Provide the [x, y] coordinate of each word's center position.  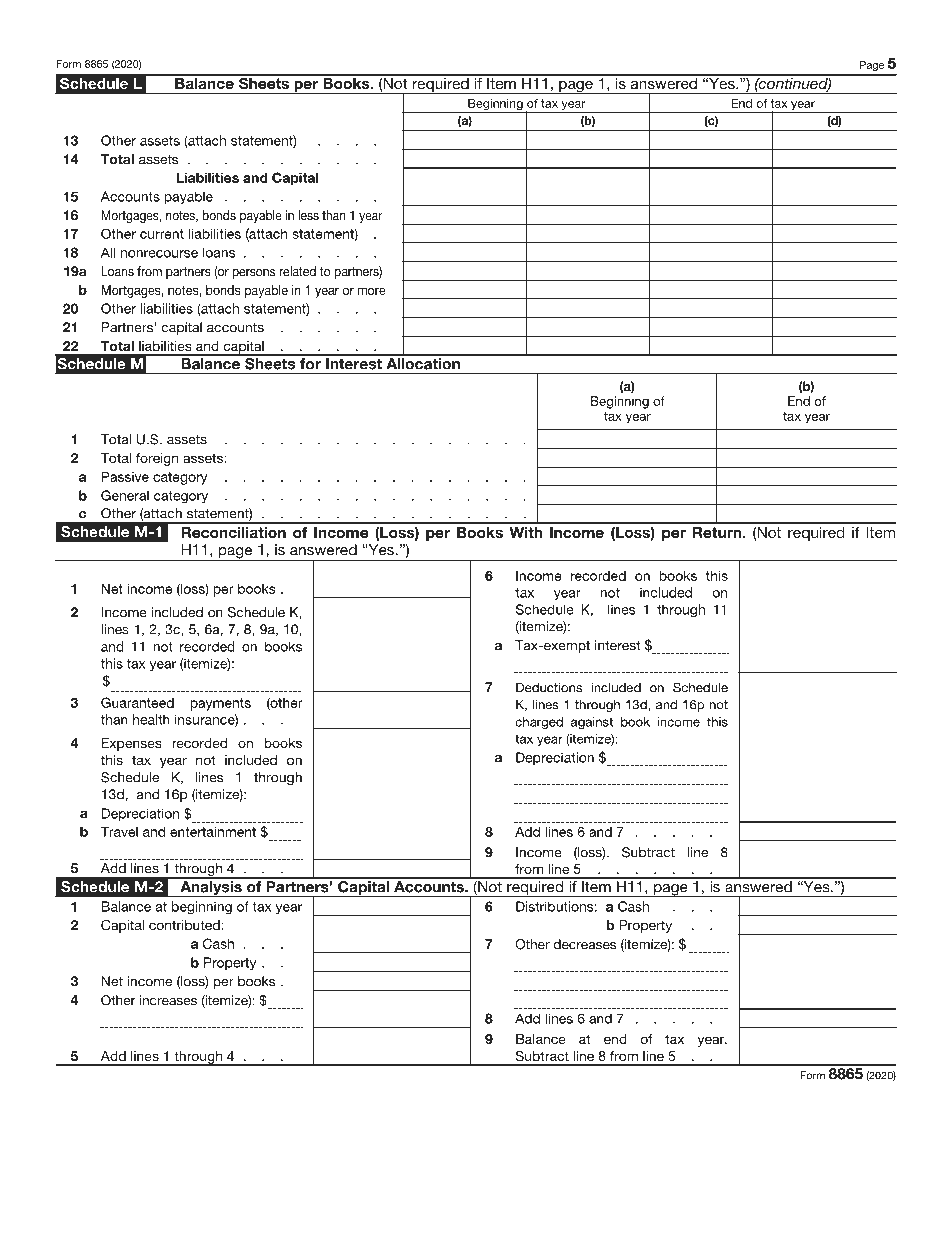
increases [168, 1000]
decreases [584, 944]
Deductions [549, 687]
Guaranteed [137, 702]
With [525, 532]
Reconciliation [233, 532]
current [162, 234]
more [371, 291]
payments [220, 704]
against [592, 723]
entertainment [213, 831]
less [308, 215]
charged [539, 723]
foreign [157, 459]
